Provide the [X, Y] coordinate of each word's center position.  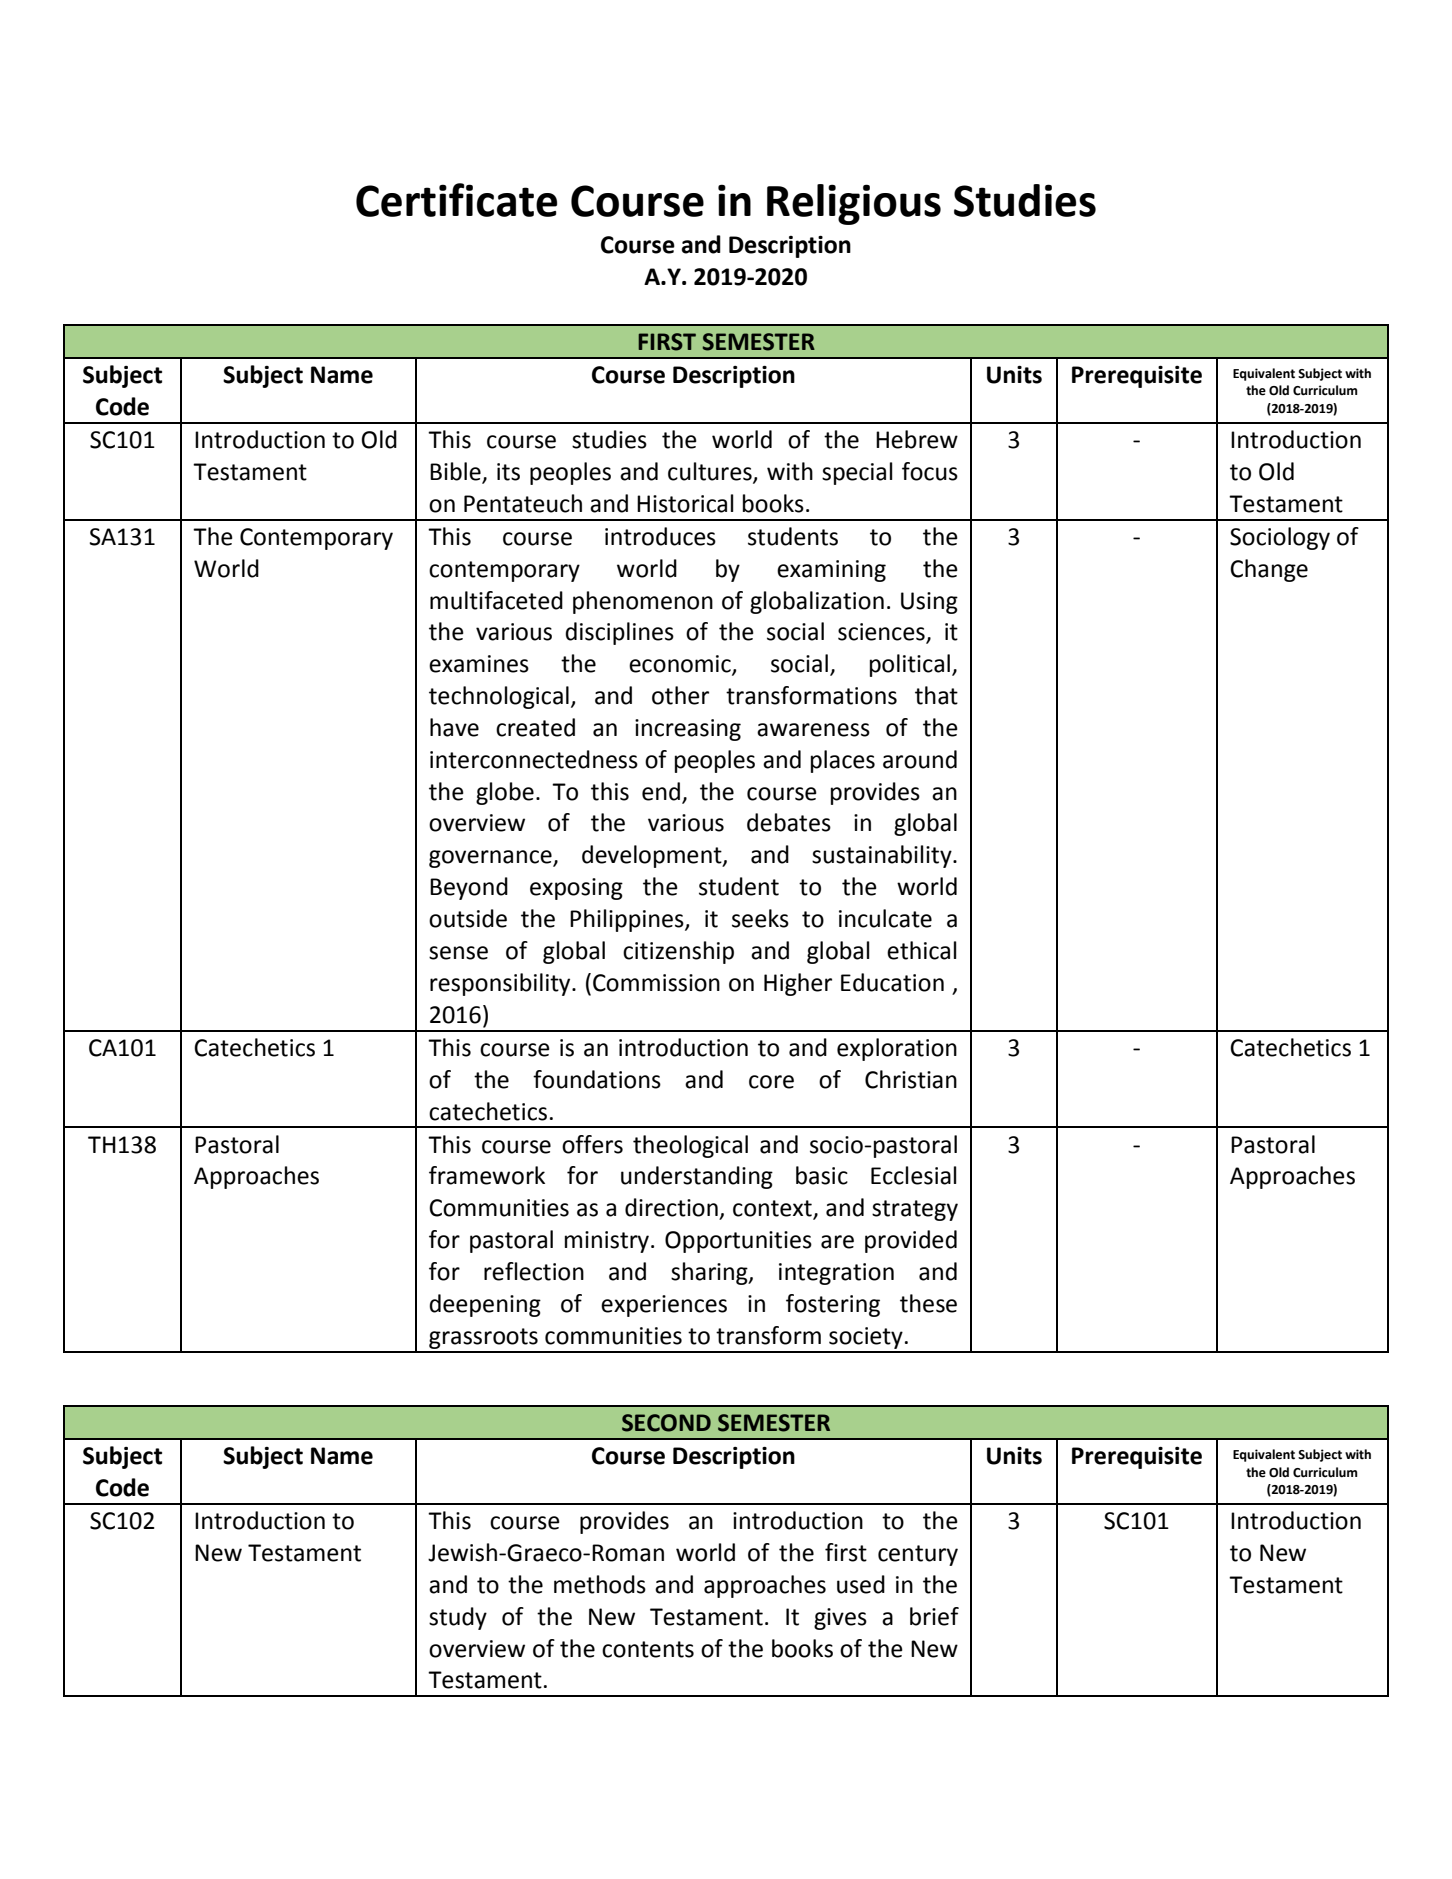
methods [600, 1584]
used [861, 1584]
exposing [576, 889]
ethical [921, 950]
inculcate [885, 918]
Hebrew [917, 439]
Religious [854, 204]
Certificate [456, 200]
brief [934, 1616]
